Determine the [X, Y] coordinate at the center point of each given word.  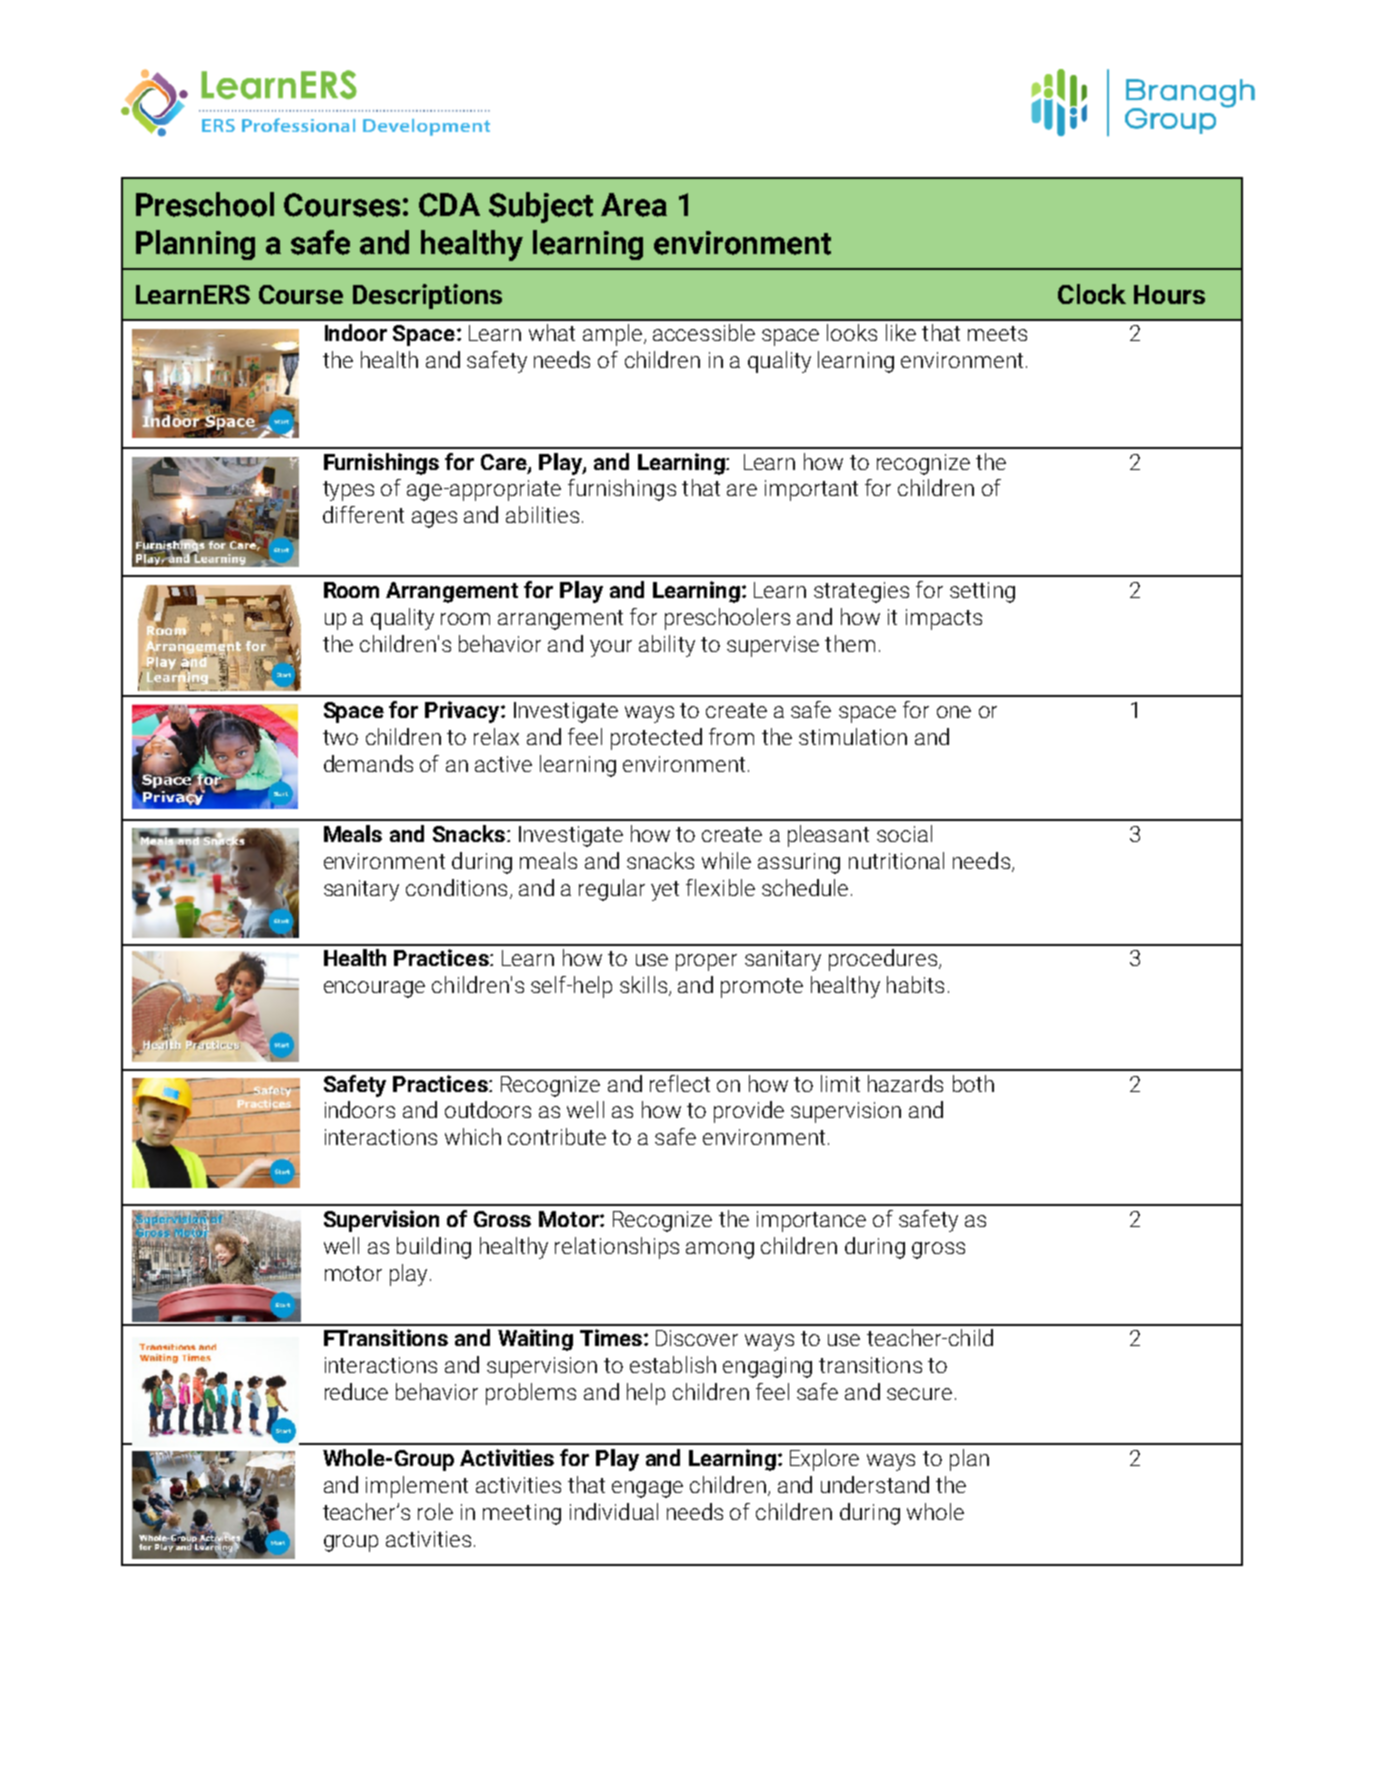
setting [982, 592]
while [726, 860]
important [811, 490]
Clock [1092, 294]
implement [417, 1487]
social [904, 833]
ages [434, 519]
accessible [704, 332]
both [973, 1083]
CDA [449, 205]
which [473, 1136]
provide [749, 1112]
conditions [456, 887]
